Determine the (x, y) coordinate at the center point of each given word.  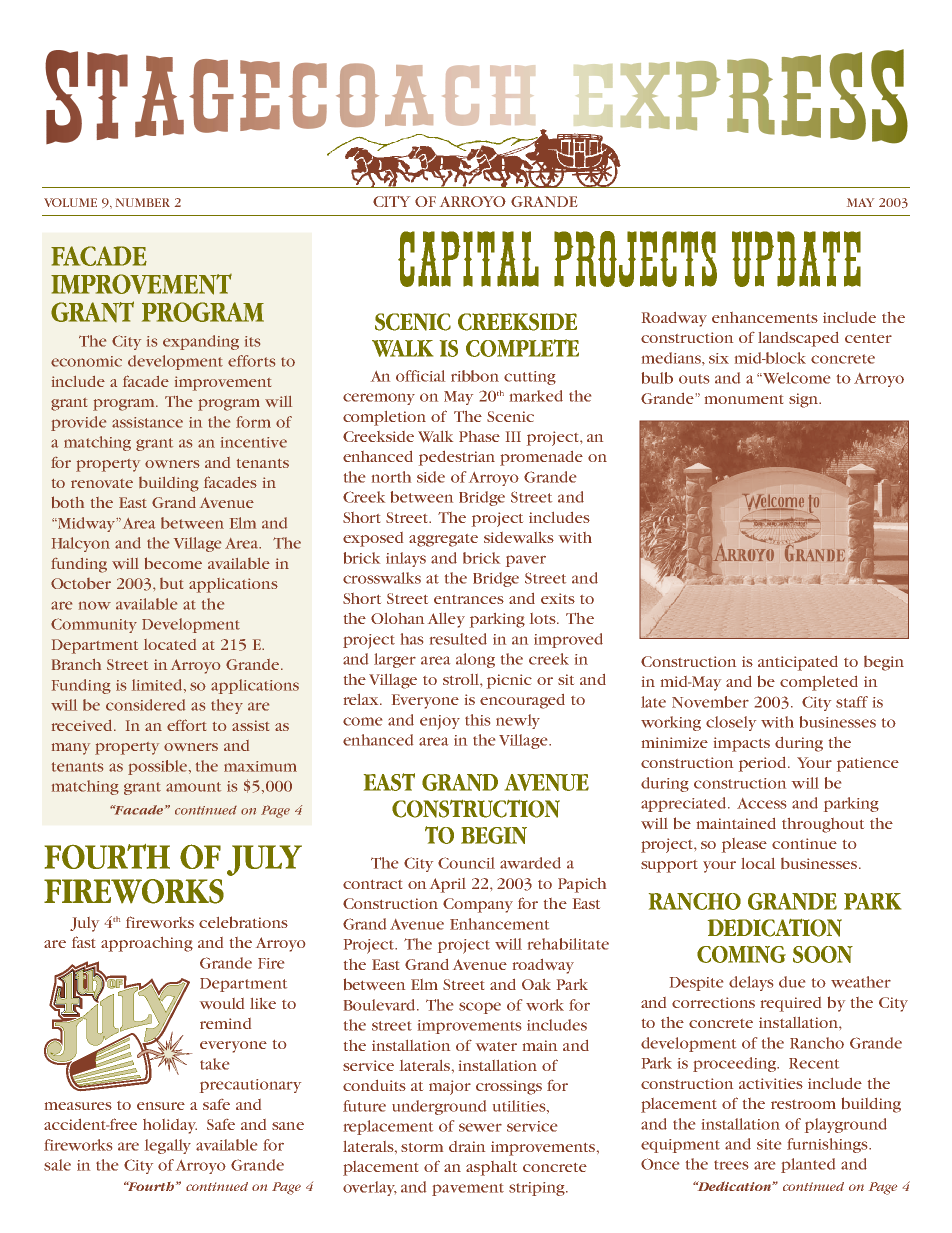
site (769, 1144)
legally (168, 1146)
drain (467, 1146)
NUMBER (143, 202)
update (796, 259)
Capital (468, 259)
